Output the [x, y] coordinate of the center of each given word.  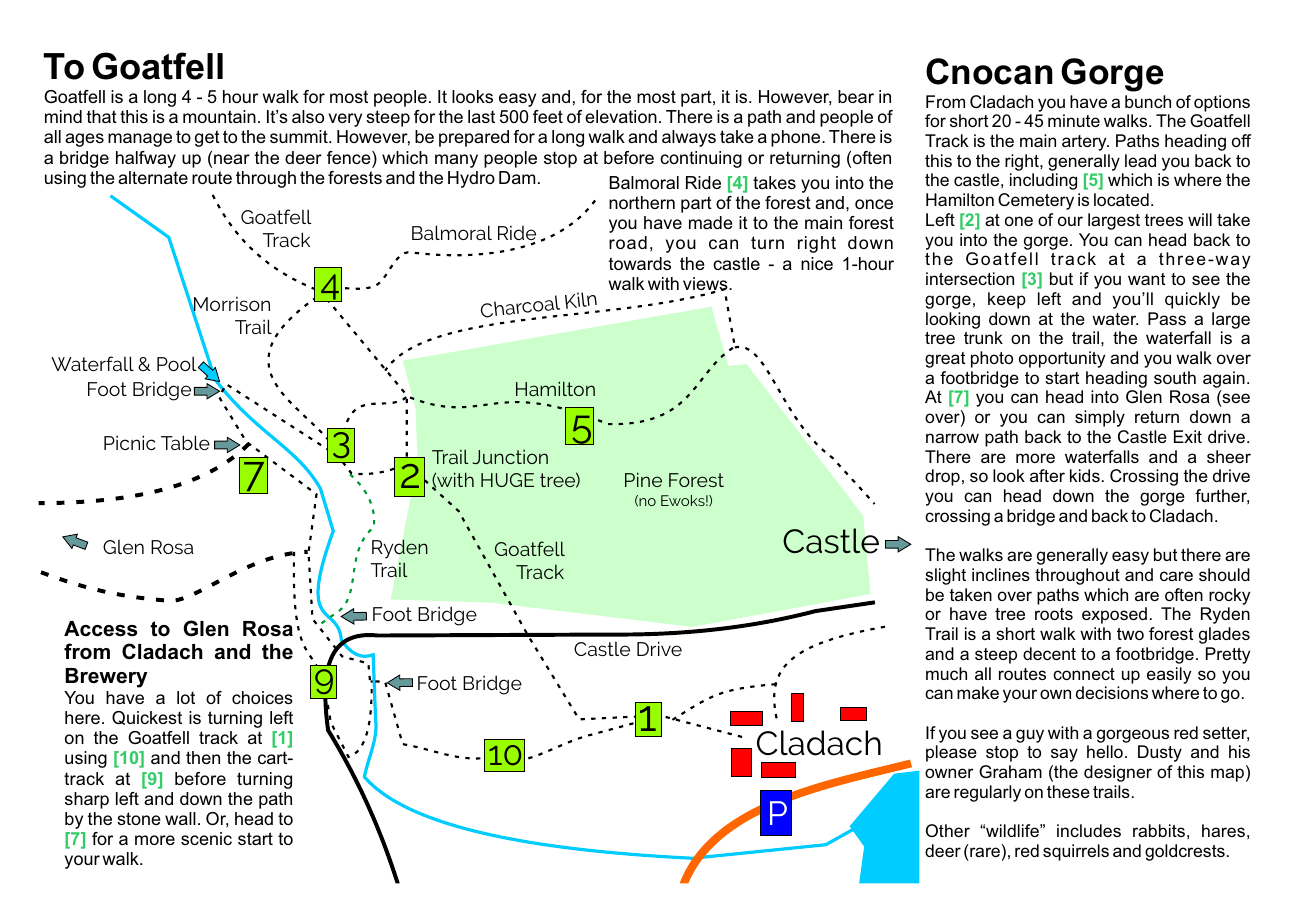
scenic [206, 838]
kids [1085, 475]
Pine [643, 479]
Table [185, 442]
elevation [621, 116]
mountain [219, 116]
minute [1074, 120]
